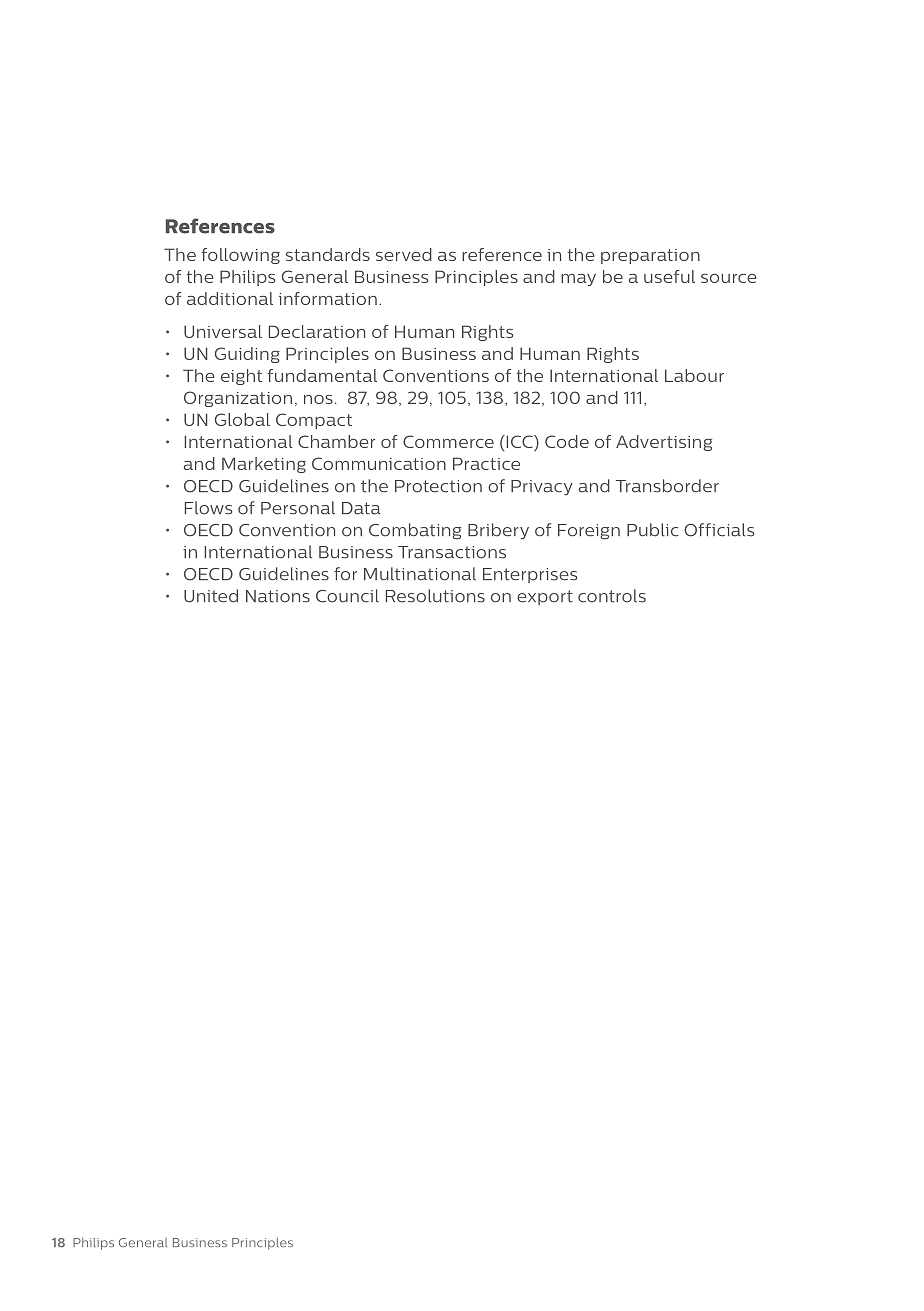 This screenshot has height=1311, width=924. I want to click on Marketing, so click(264, 465).
